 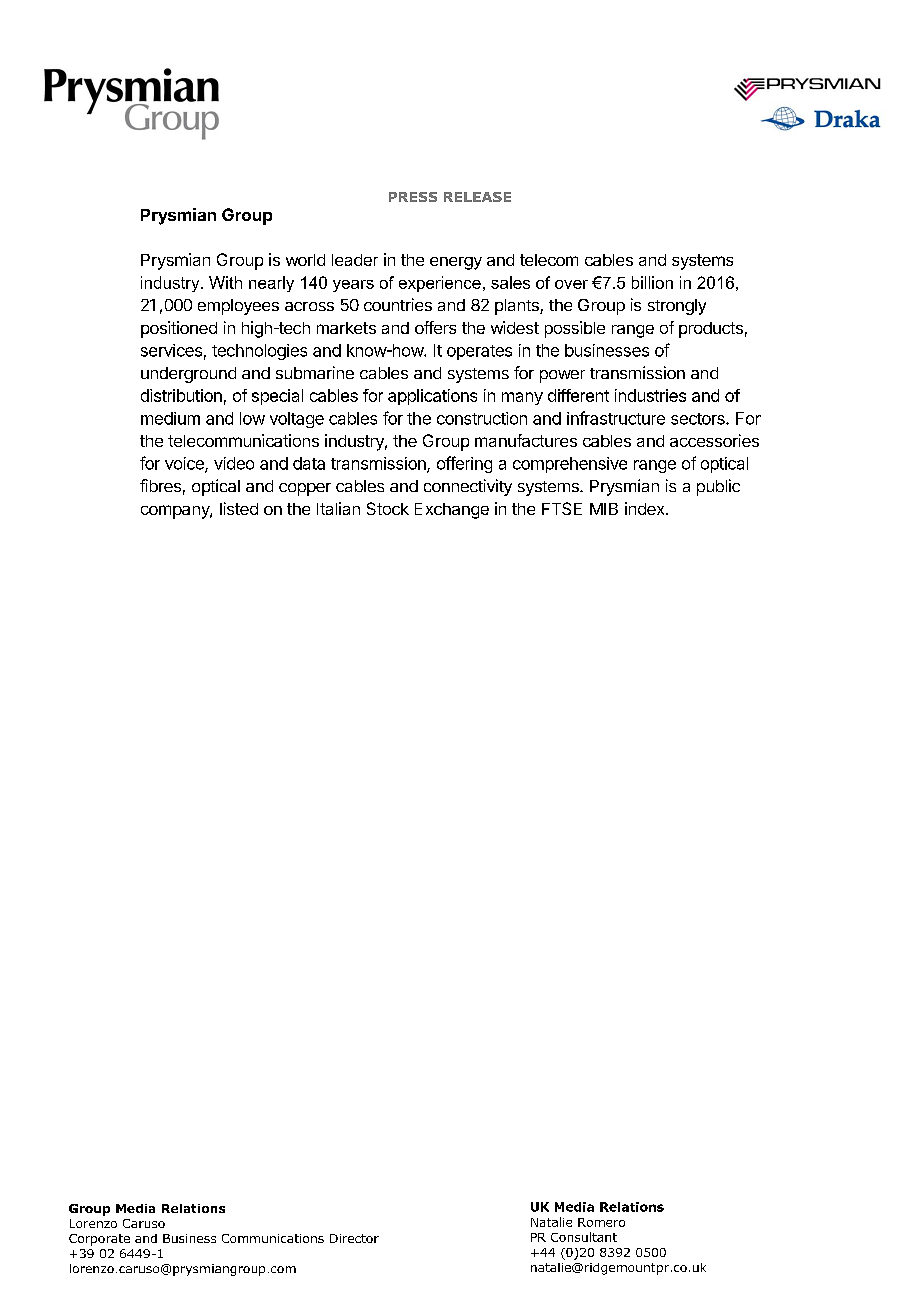 I want to click on billion, so click(x=652, y=282).
